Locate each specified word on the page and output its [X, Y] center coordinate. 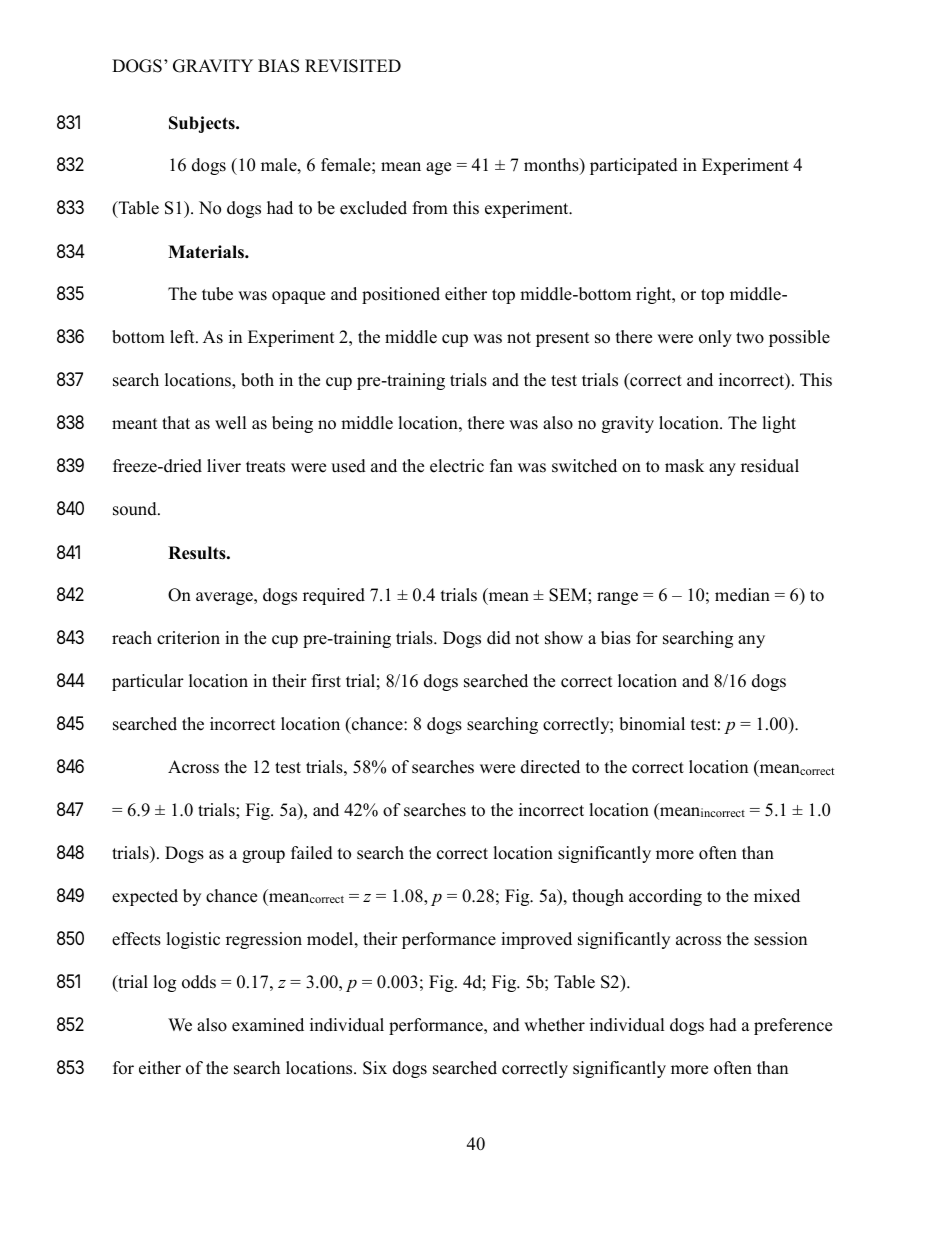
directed [550, 767]
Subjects [203, 124]
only [715, 338]
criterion [188, 638]
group [263, 856]
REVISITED [353, 66]
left [183, 337]
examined [268, 1025]
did [499, 638]
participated [634, 166]
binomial [652, 724]
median [742, 595]
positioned [401, 295]
